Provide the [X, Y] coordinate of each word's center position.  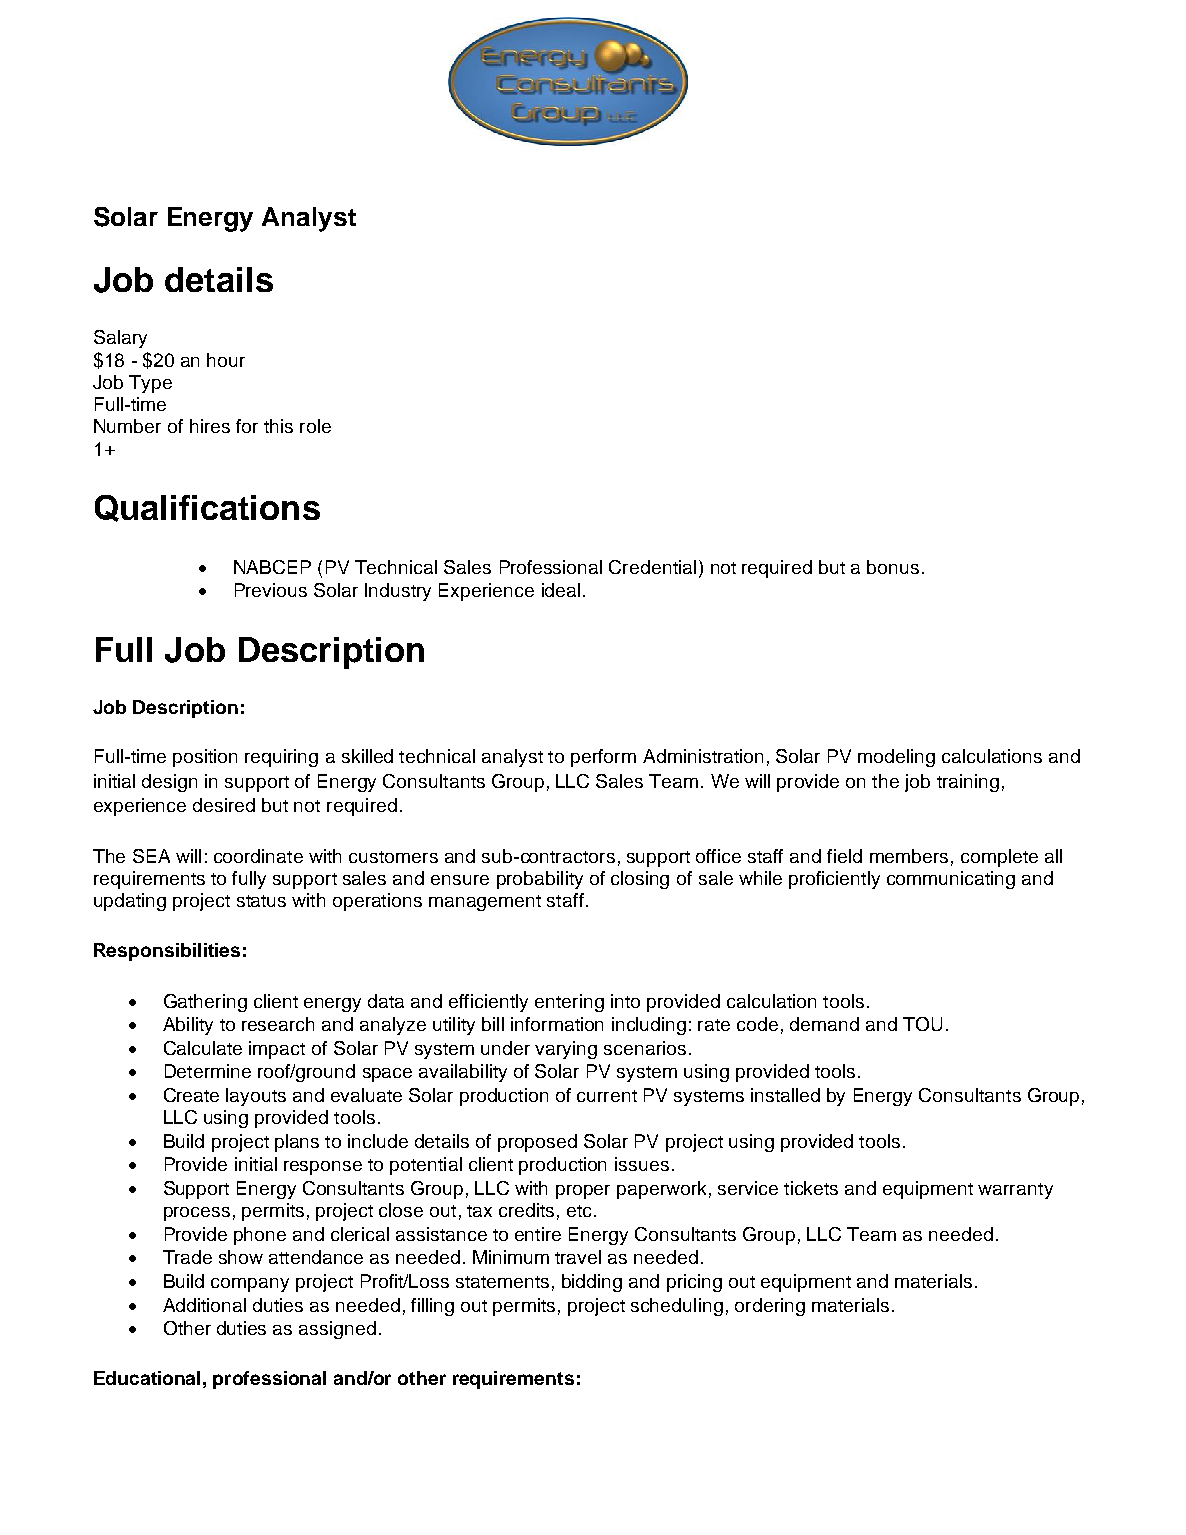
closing [640, 880]
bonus [893, 567]
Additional [204, 1305]
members [909, 856]
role [315, 426]
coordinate [258, 856]
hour [226, 360]
